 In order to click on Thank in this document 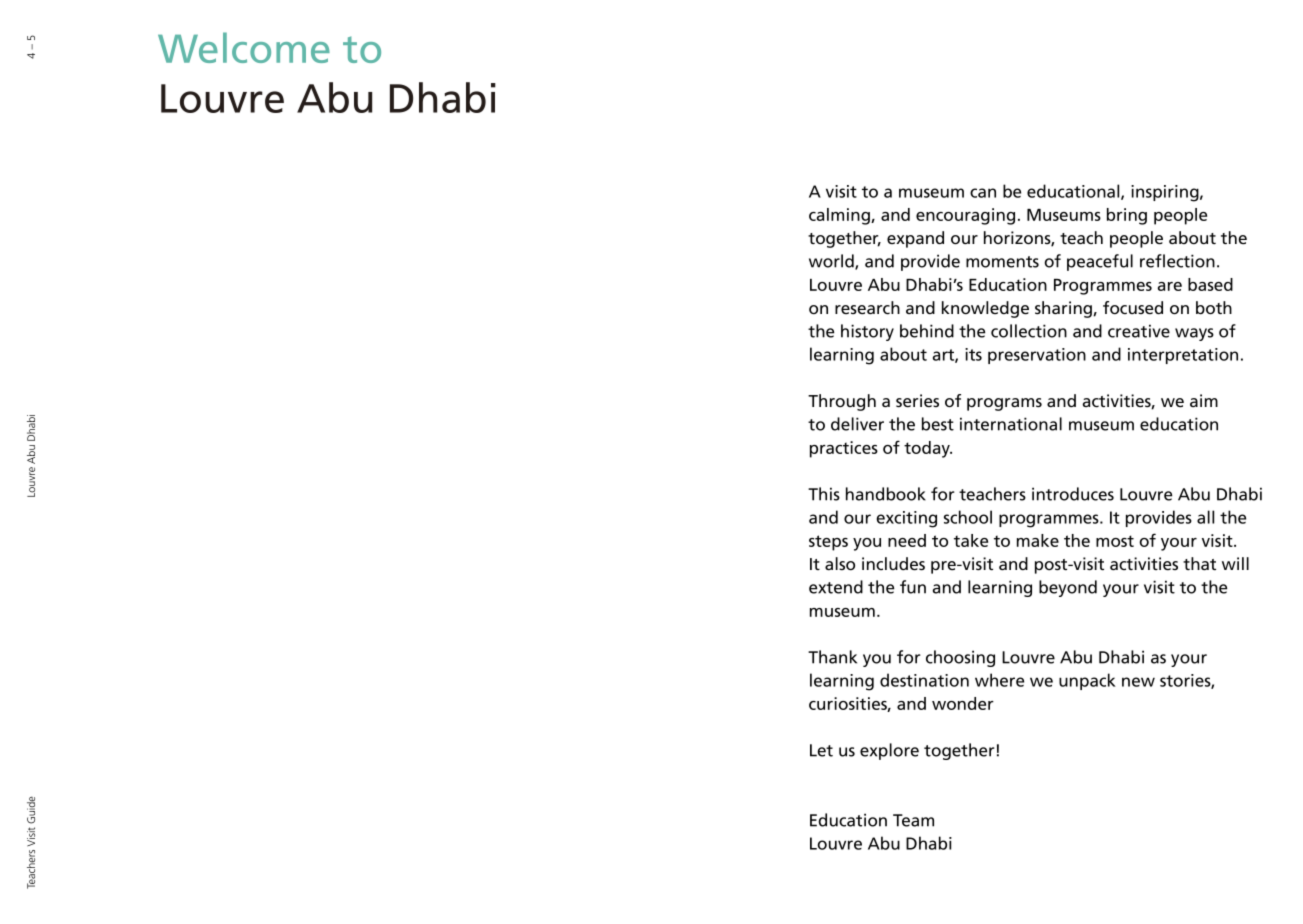, I will do `click(832, 657)`.
